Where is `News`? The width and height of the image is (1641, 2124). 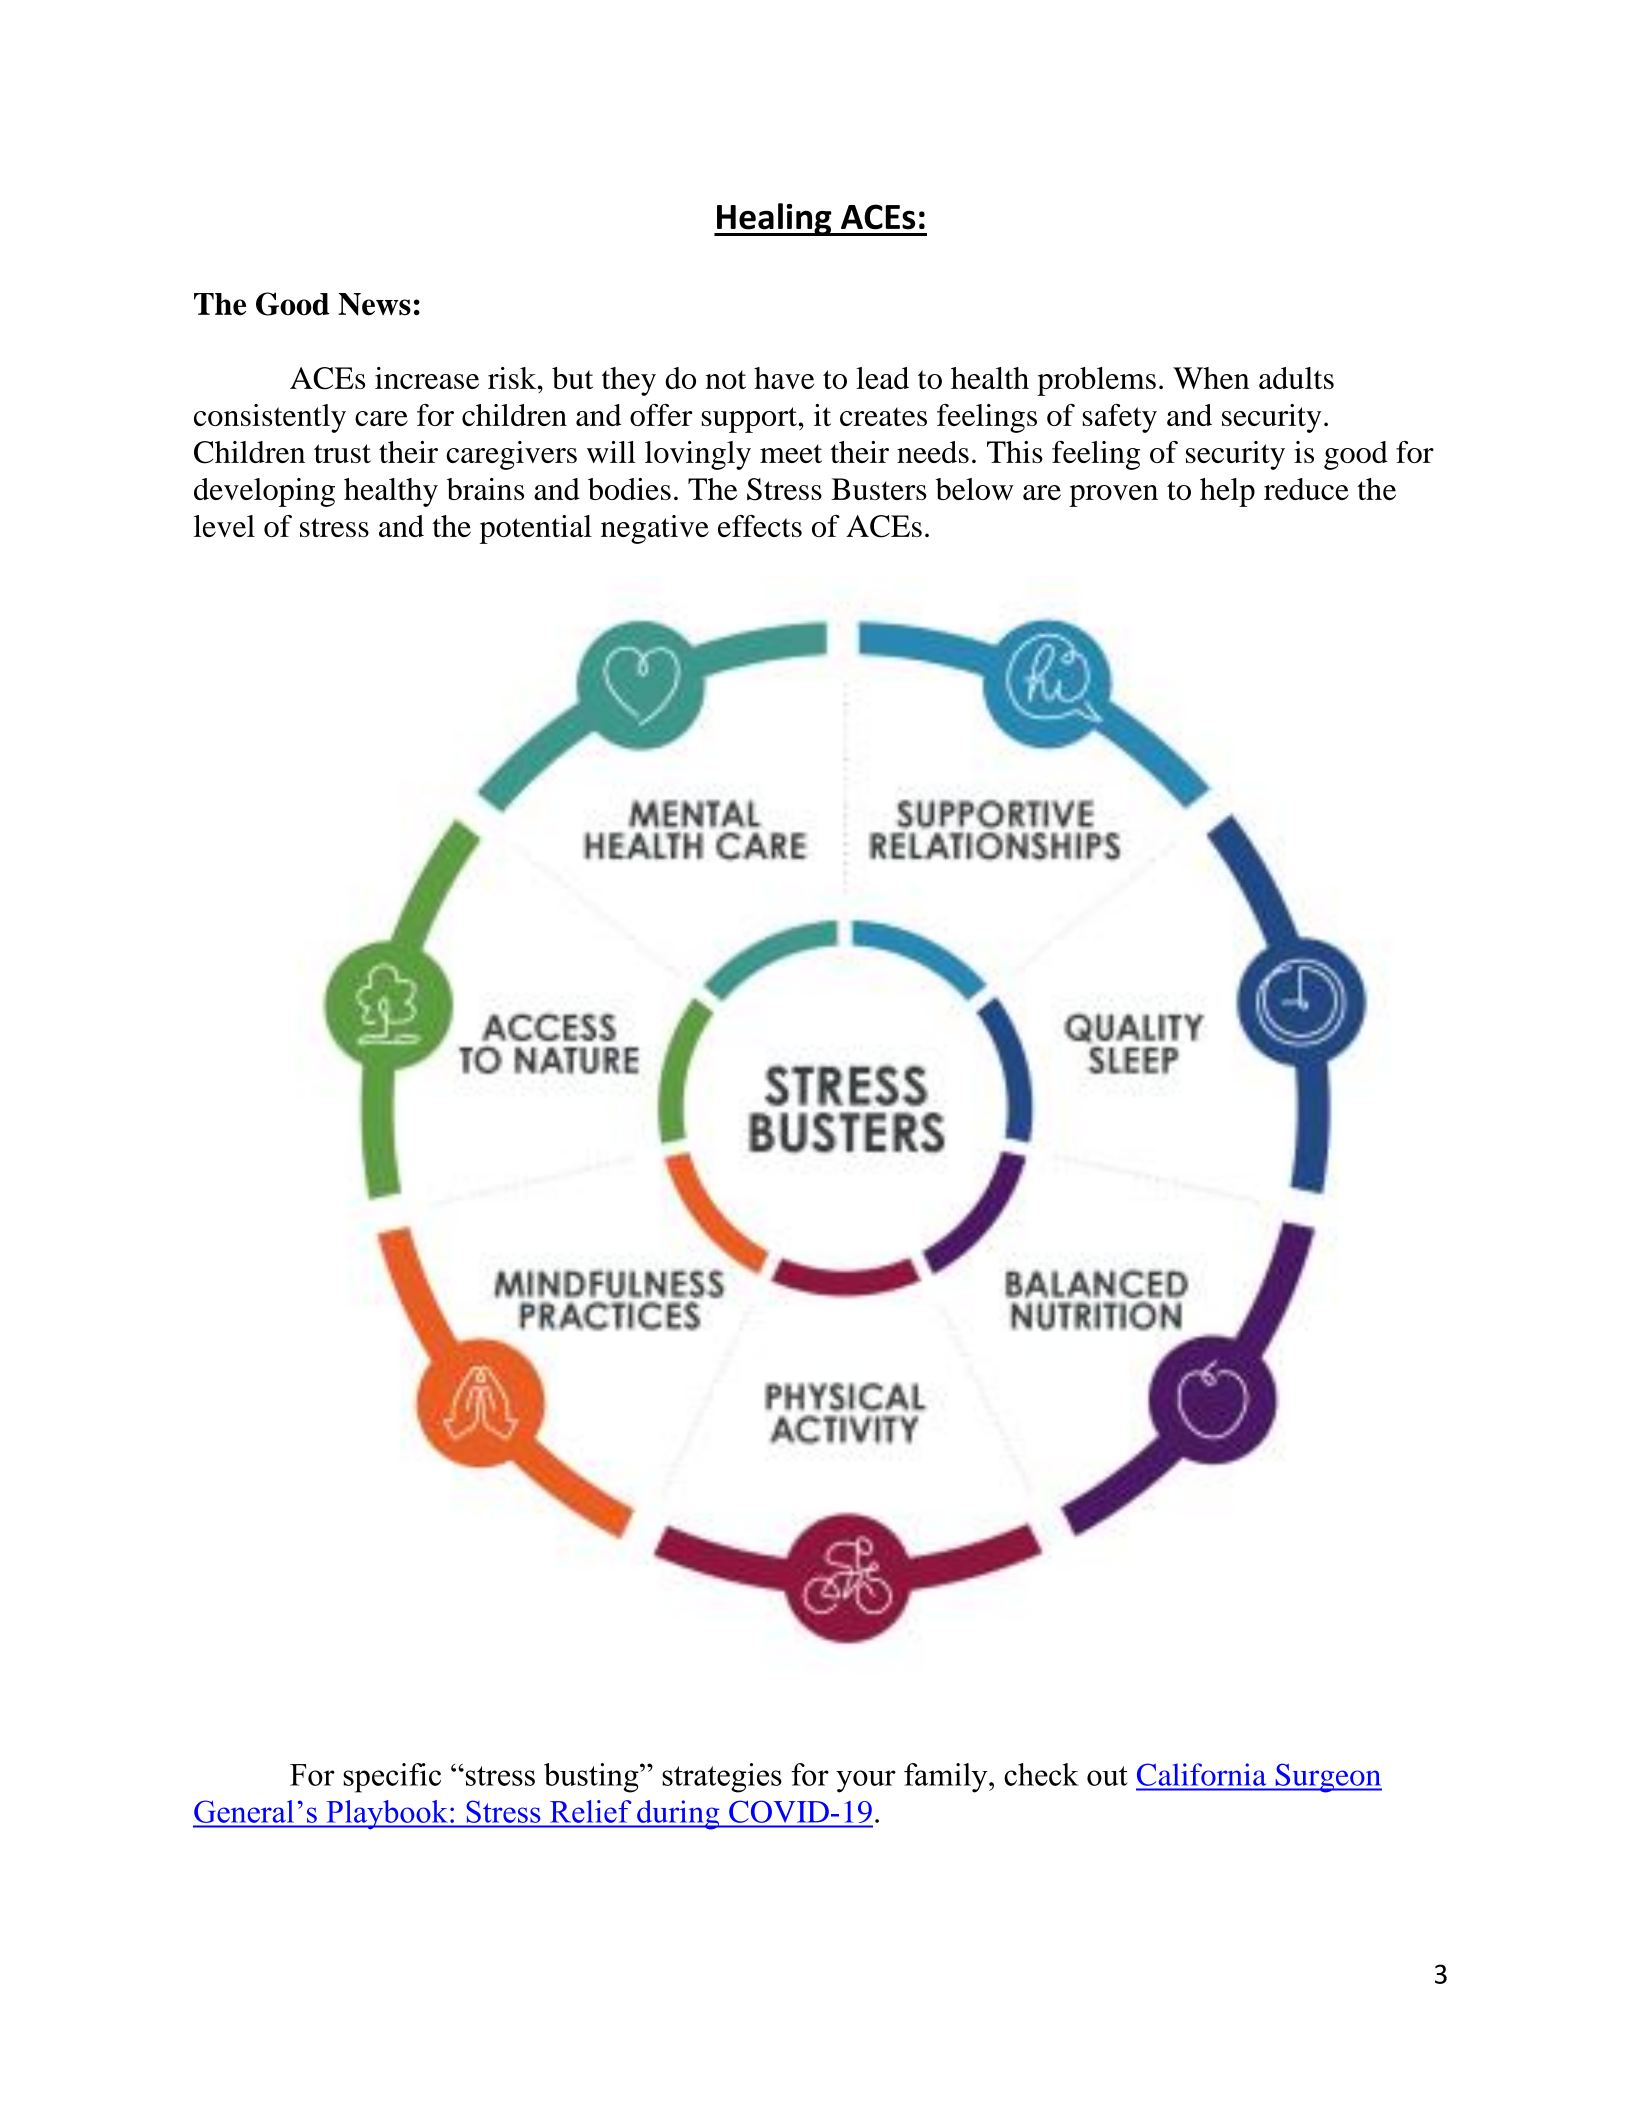
News is located at coordinates (374, 304).
